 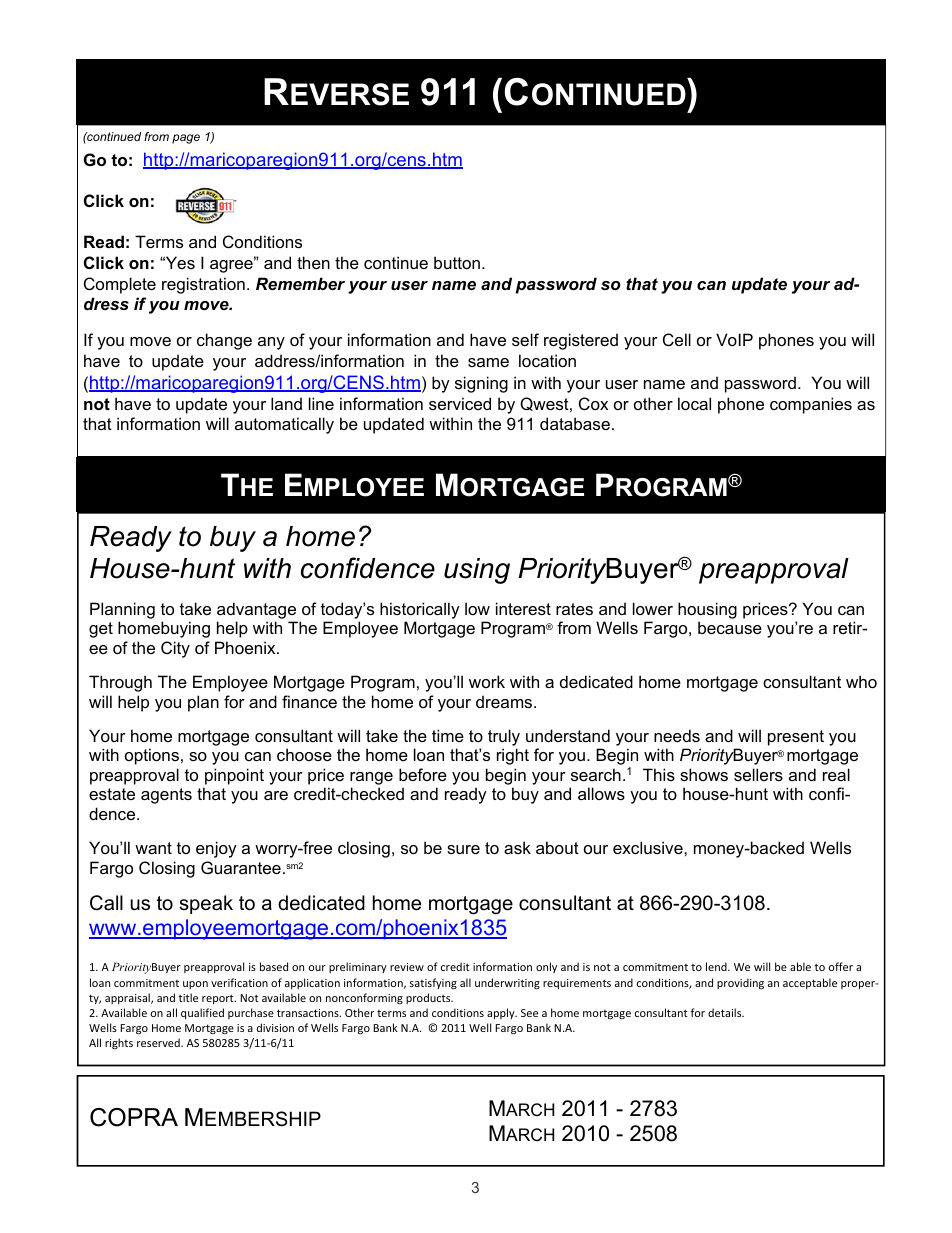 I want to click on then, so click(x=313, y=262).
